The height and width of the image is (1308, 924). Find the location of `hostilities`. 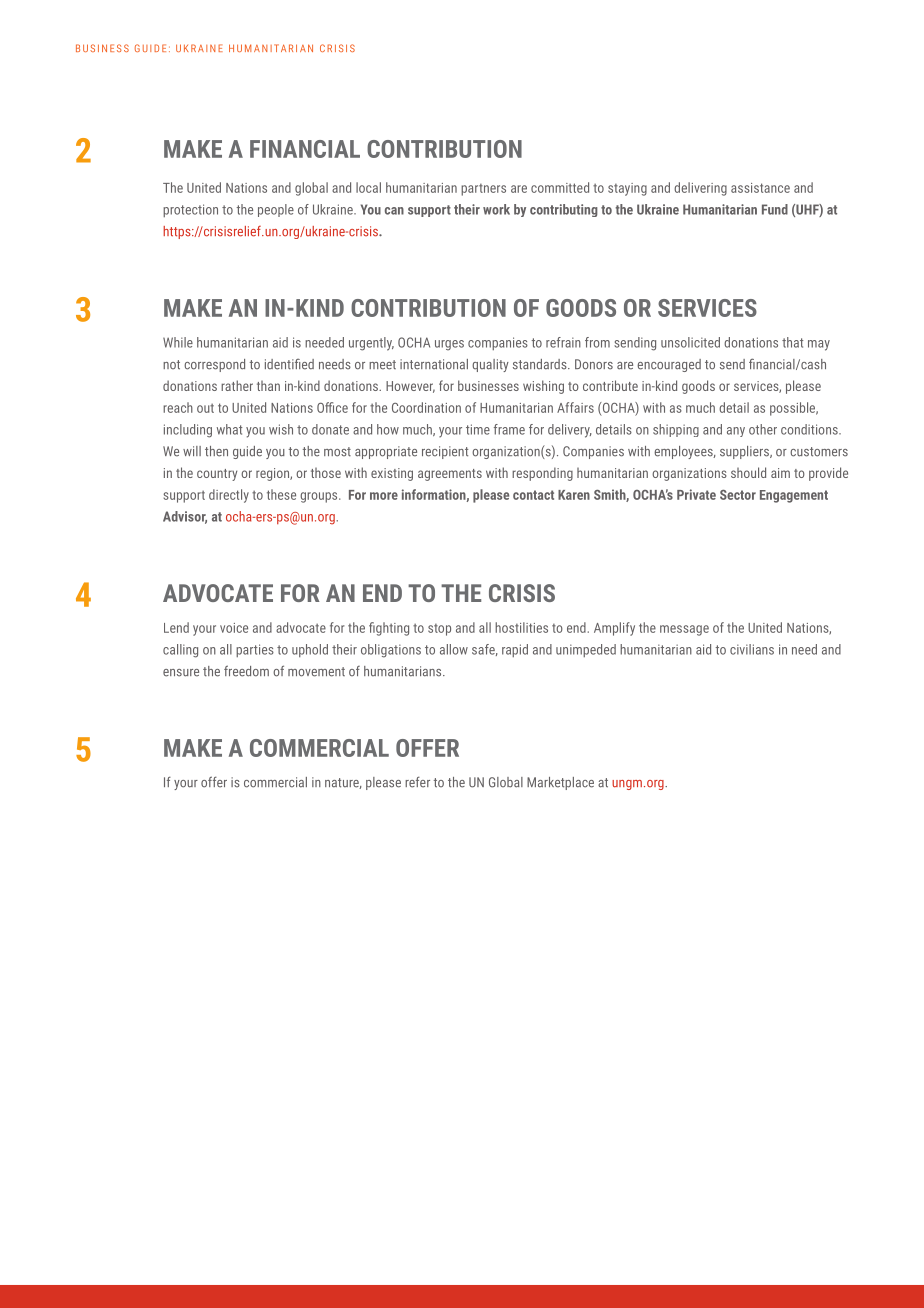

hostilities is located at coordinates (521, 627).
